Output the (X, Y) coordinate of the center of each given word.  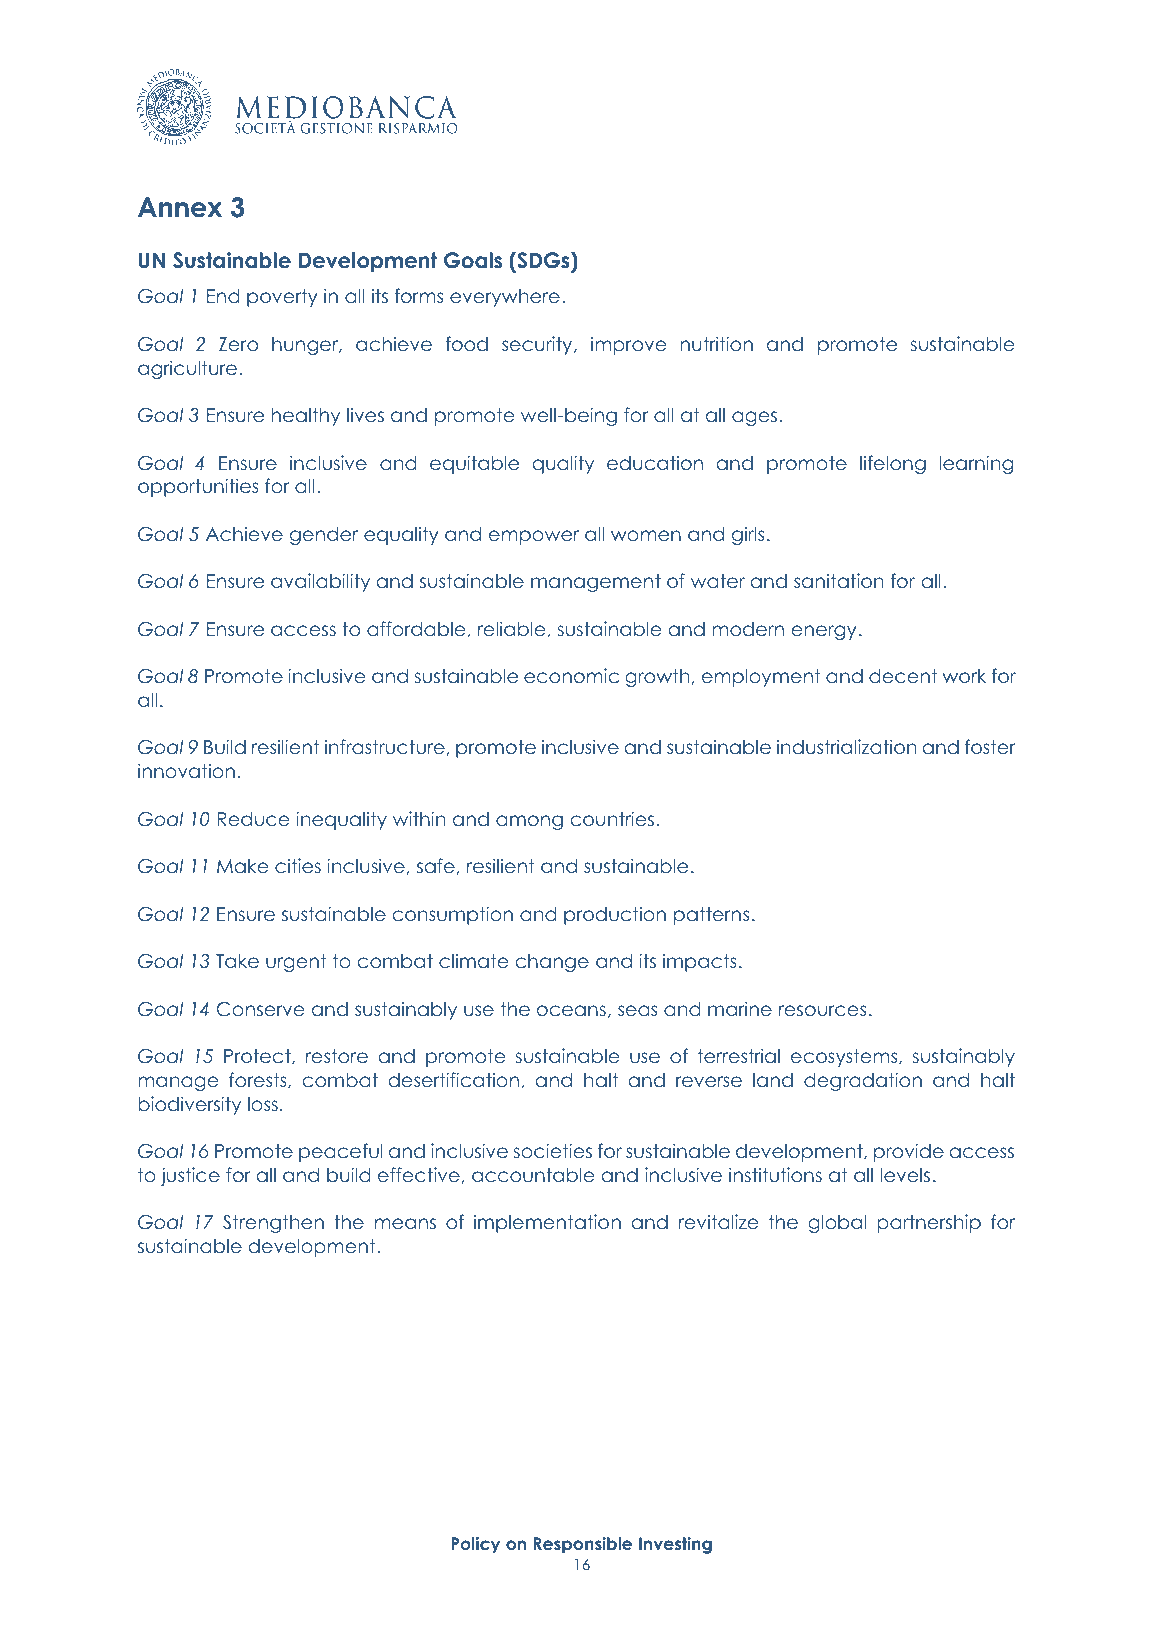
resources (822, 1011)
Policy (475, 1545)
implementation (547, 1223)
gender (324, 536)
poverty (282, 298)
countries (612, 819)
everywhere (505, 298)
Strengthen (273, 1224)
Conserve (261, 1009)
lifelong (893, 464)
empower (534, 537)
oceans (571, 1011)
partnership (929, 1223)
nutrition (716, 343)
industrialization (846, 747)
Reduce (254, 819)
